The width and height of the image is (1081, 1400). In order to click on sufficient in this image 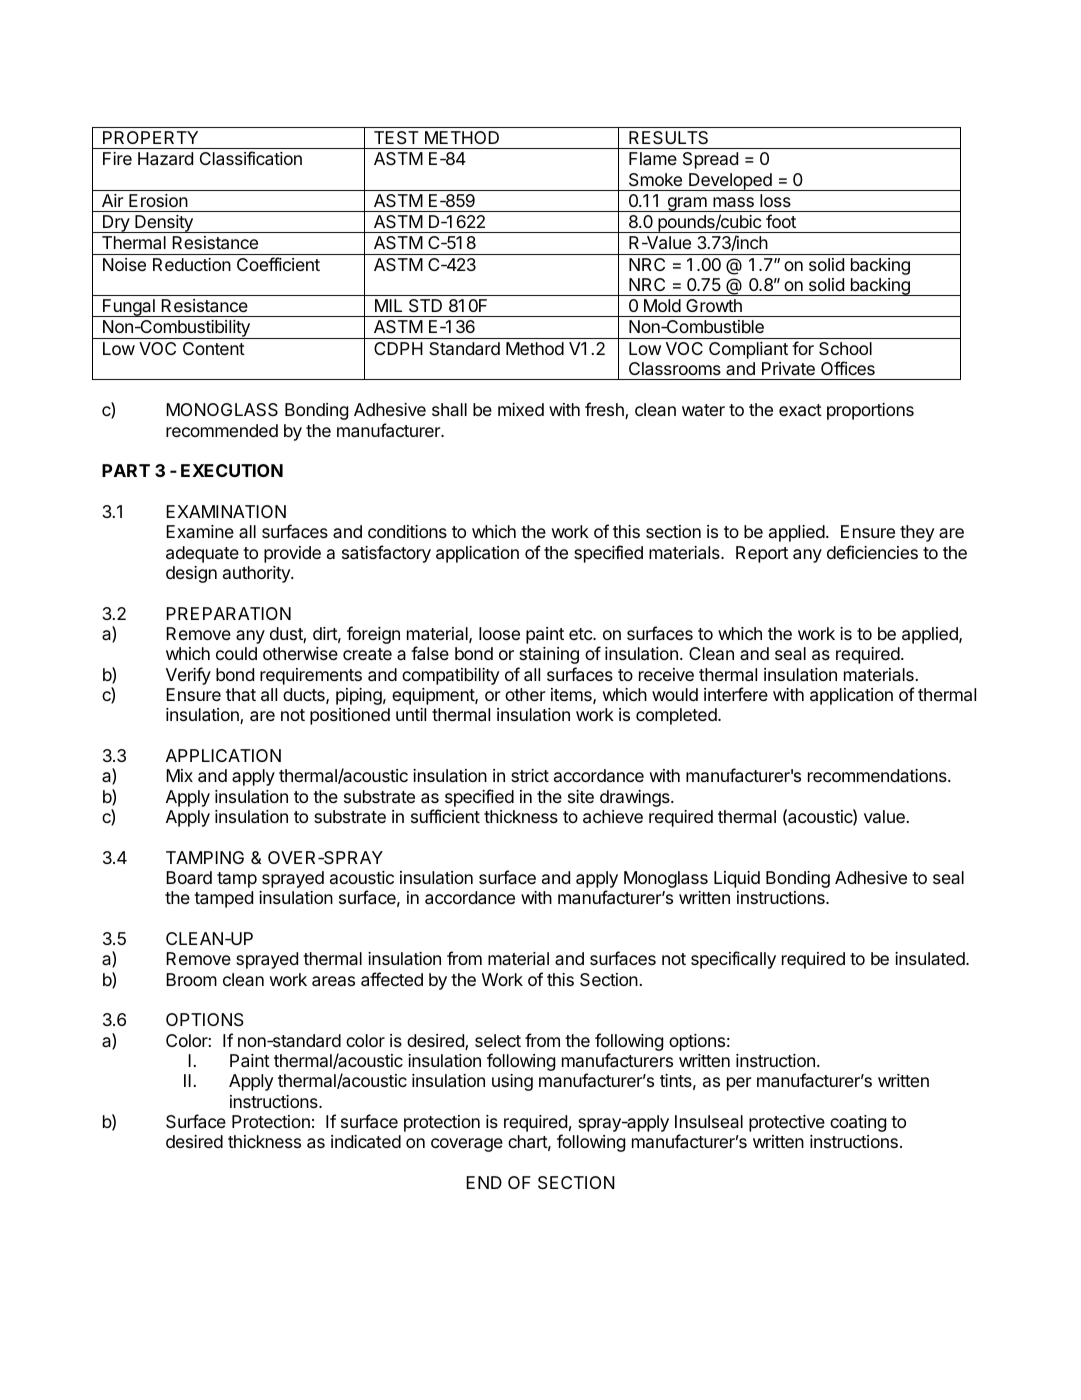, I will do `click(445, 816)`.
